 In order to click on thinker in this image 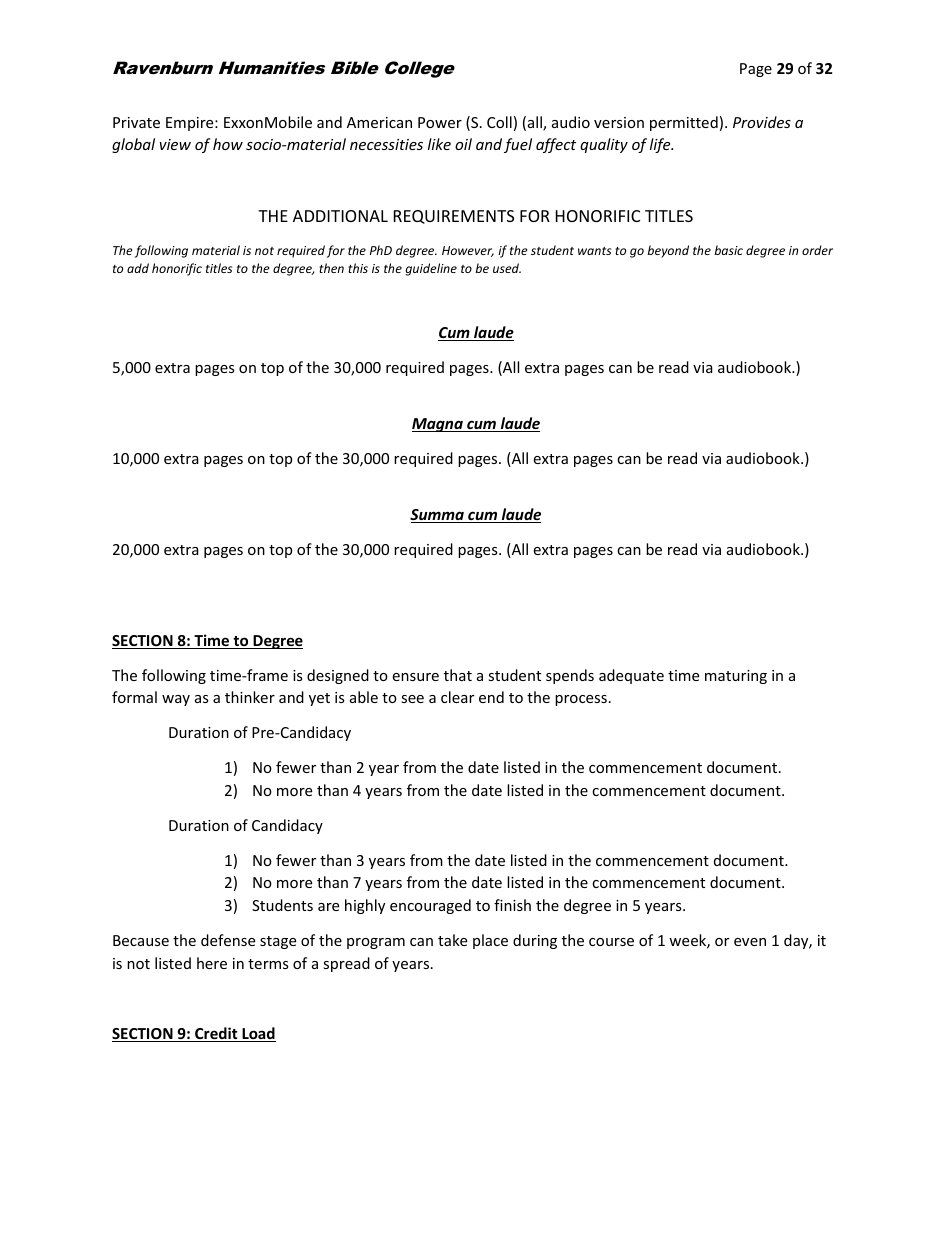, I will do `click(250, 697)`.
